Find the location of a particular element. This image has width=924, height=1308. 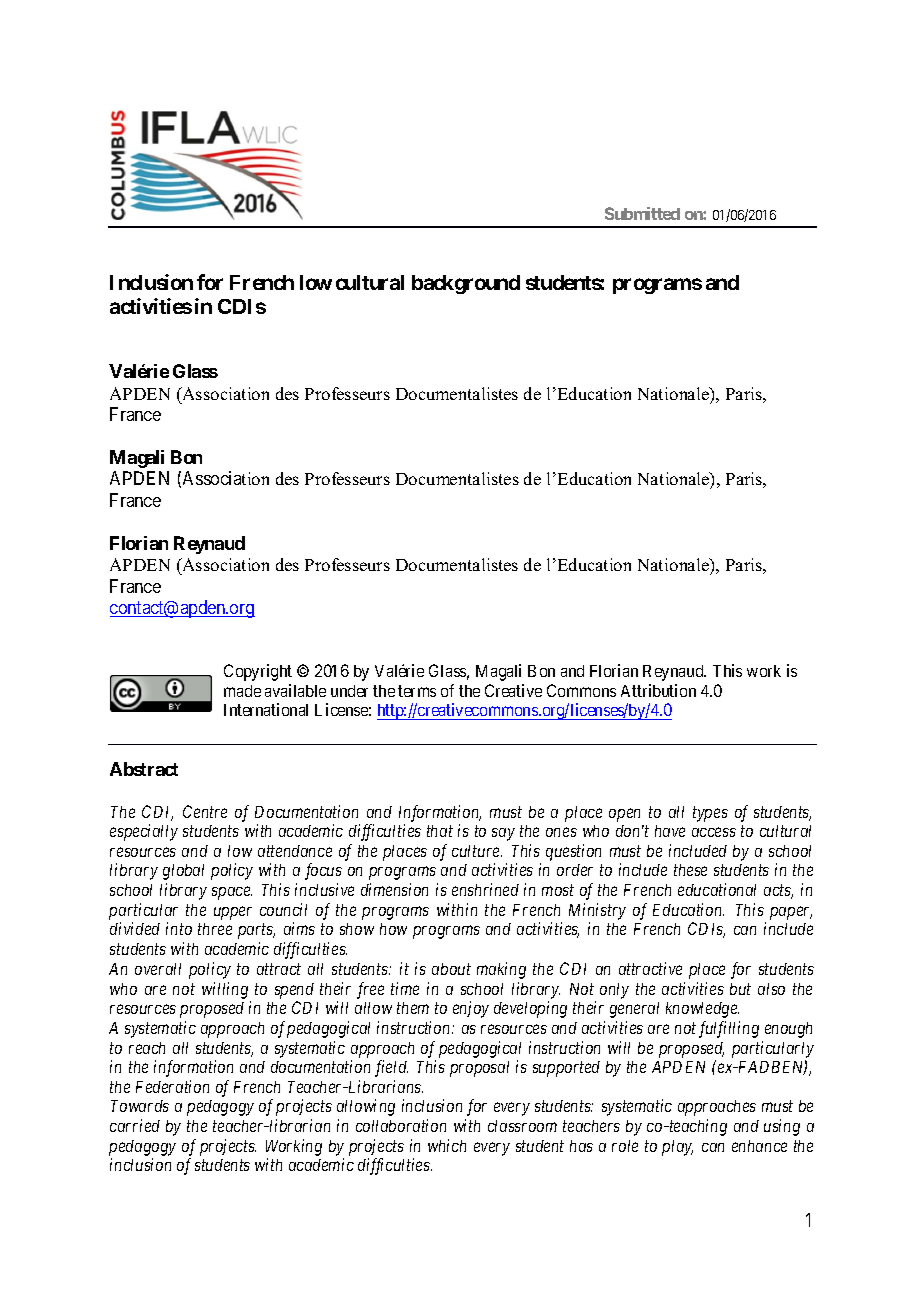

Attribution is located at coordinates (658, 690).
